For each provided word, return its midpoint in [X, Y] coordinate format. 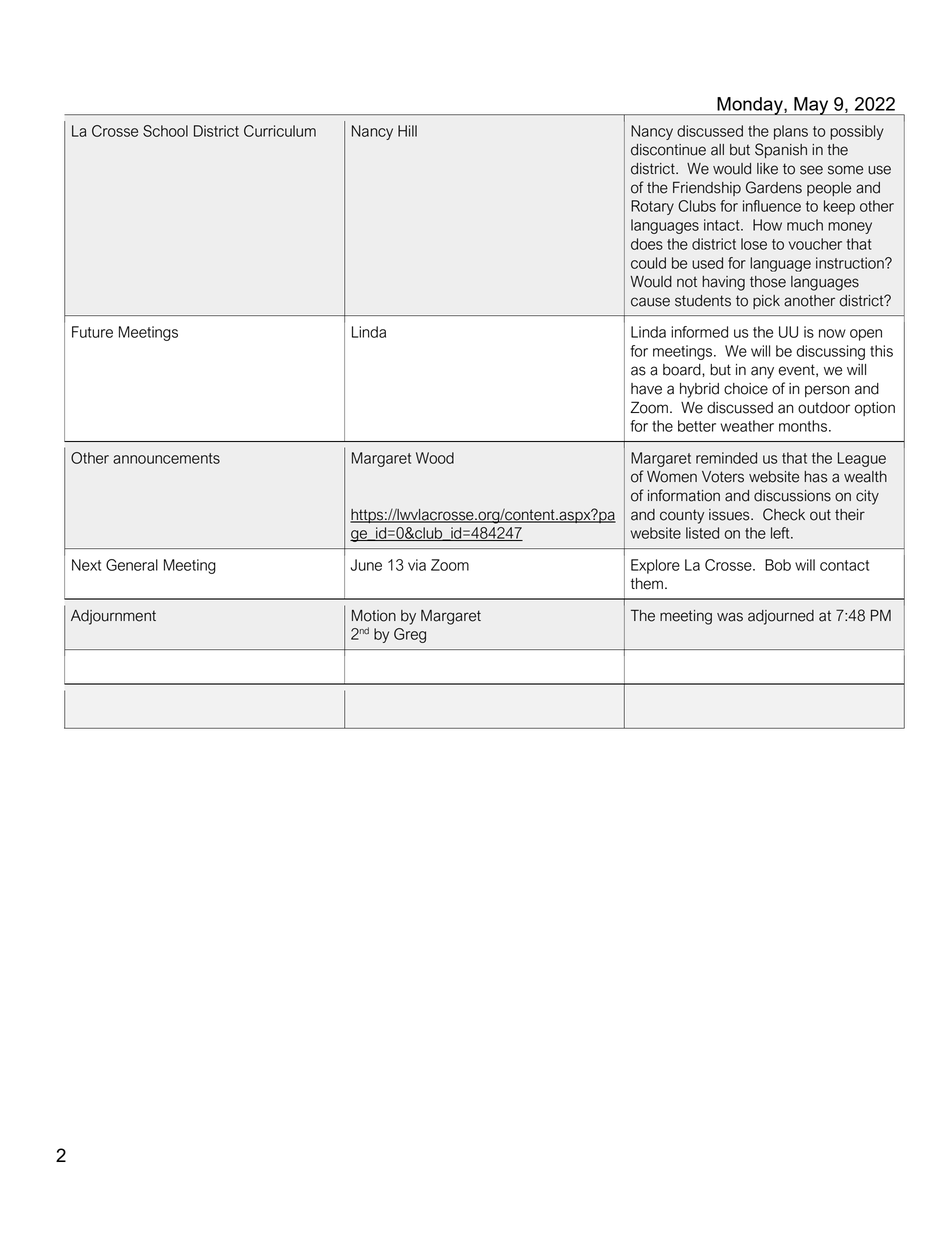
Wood [435, 458]
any [762, 372]
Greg [410, 635]
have [646, 389]
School [165, 131]
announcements [166, 458]
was [730, 617]
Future [92, 332]
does [647, 244]
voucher [815, 244]
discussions [792, 496]
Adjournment [113, 617]
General [132, 565]
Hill [407, 131]
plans [791, 132]
